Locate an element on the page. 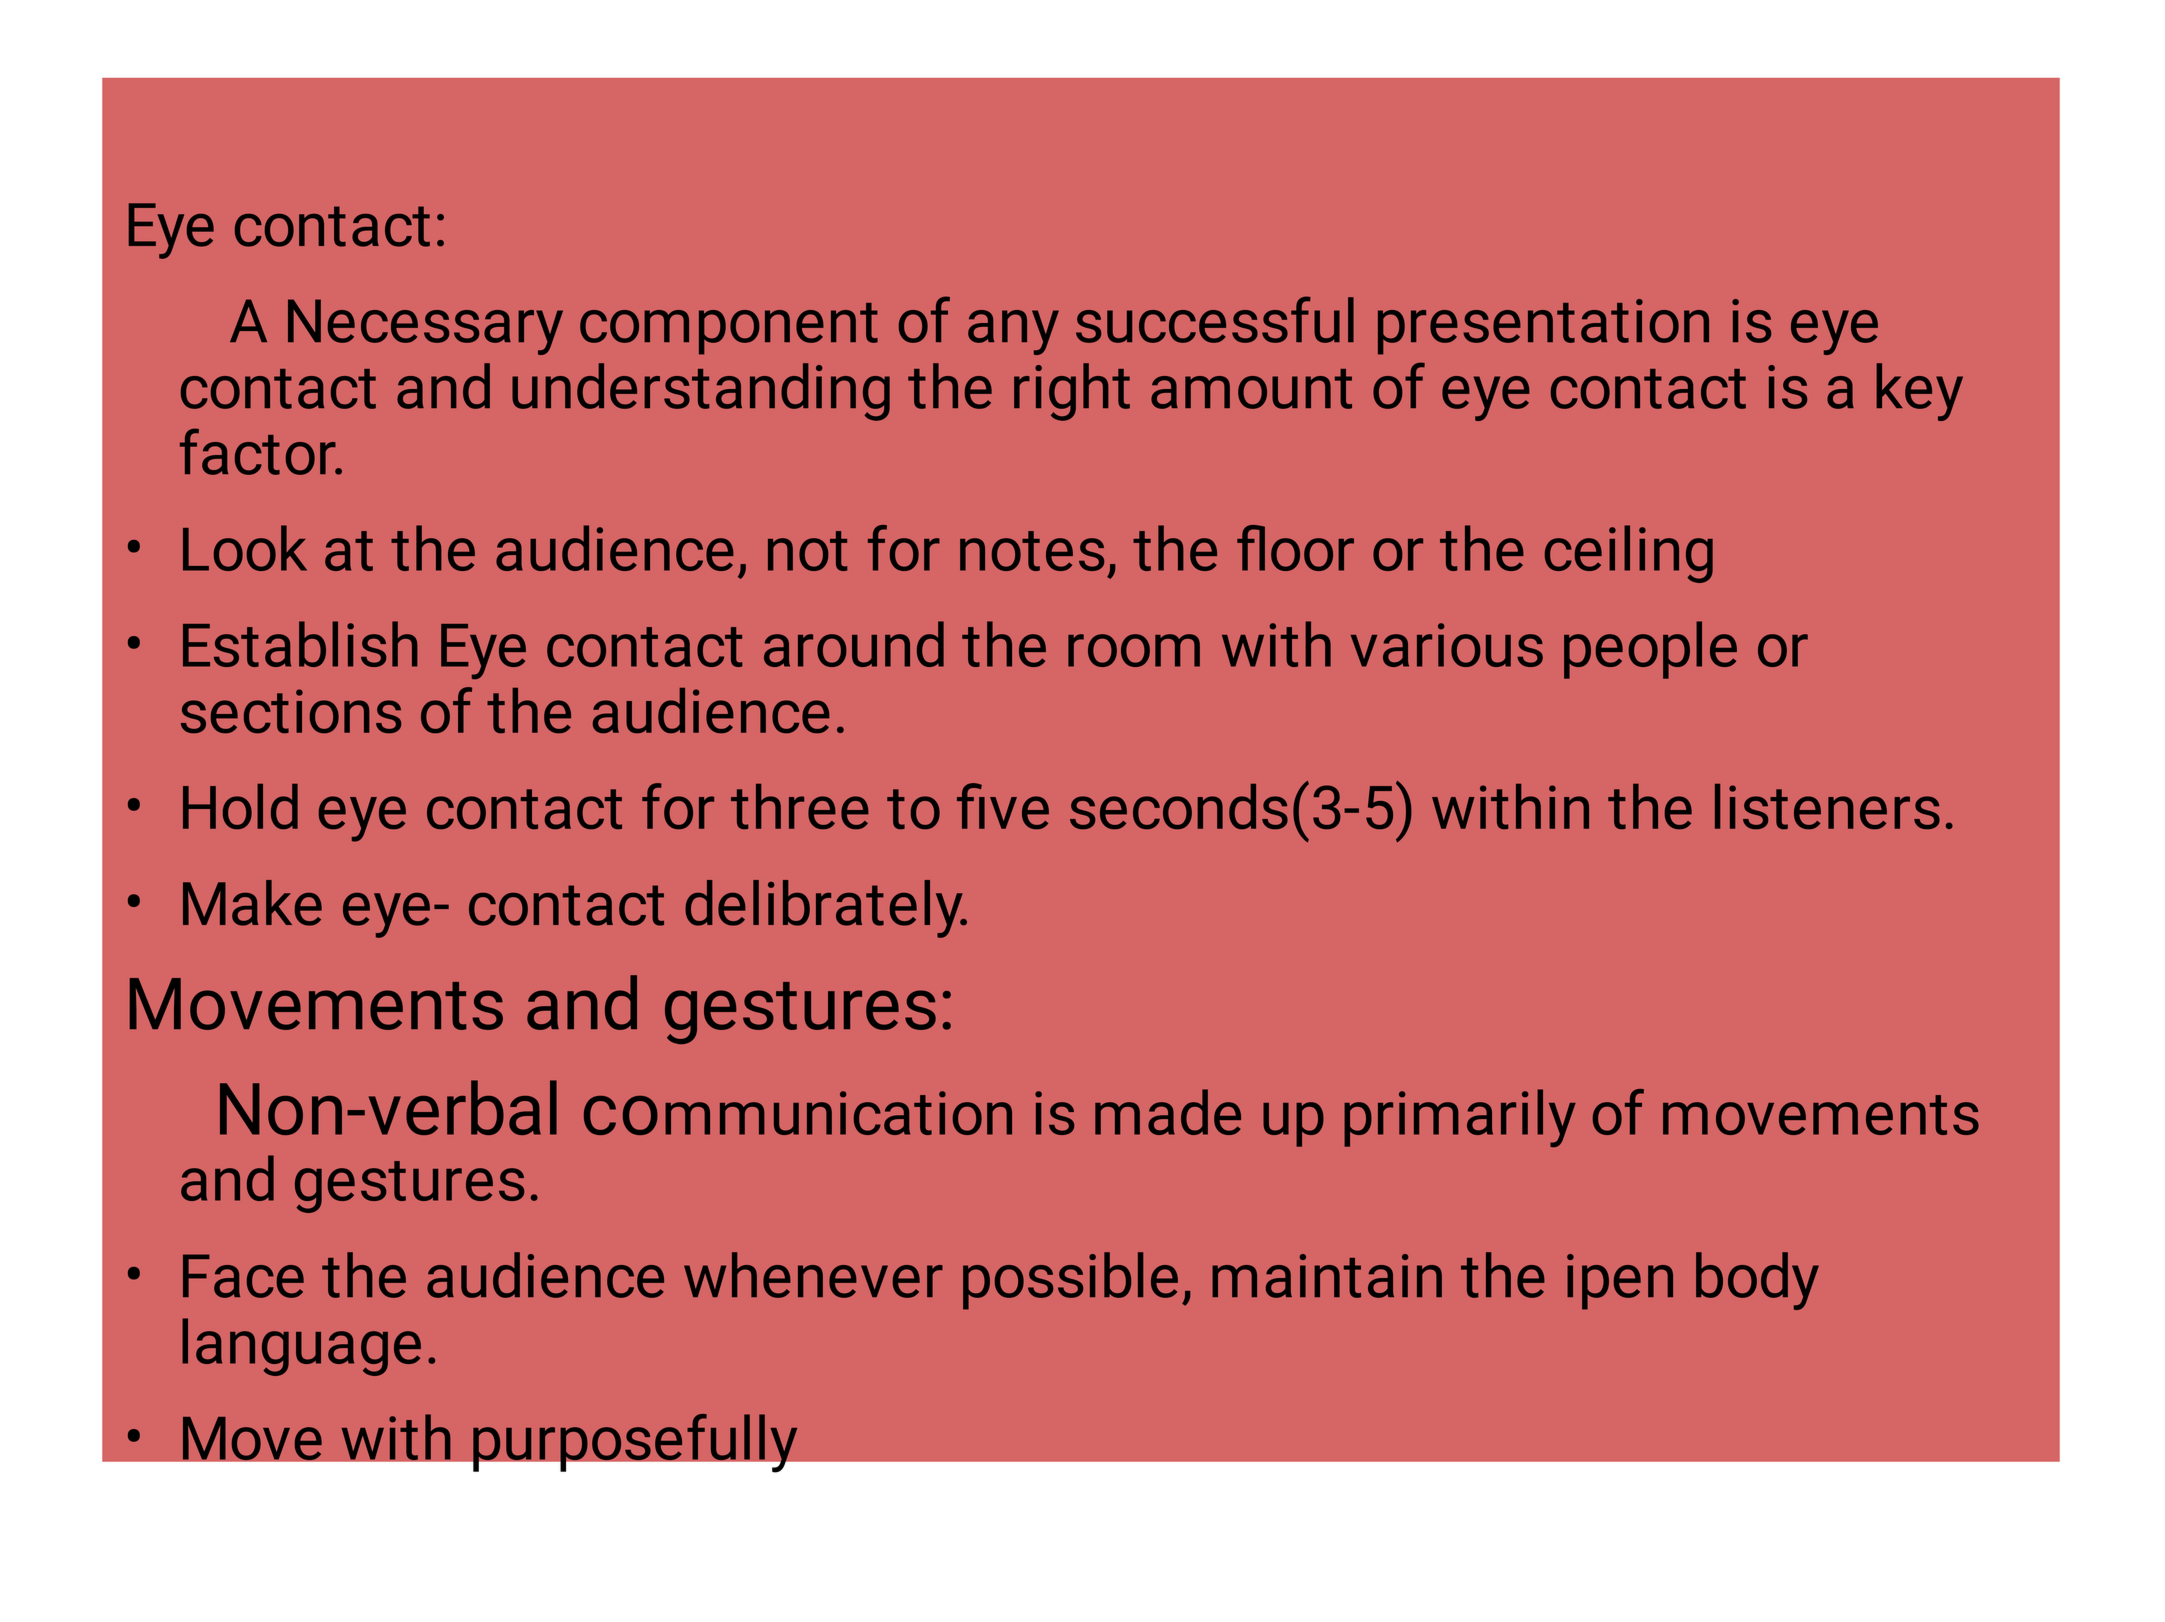  possible is located at coordinates (1070, 1281).
